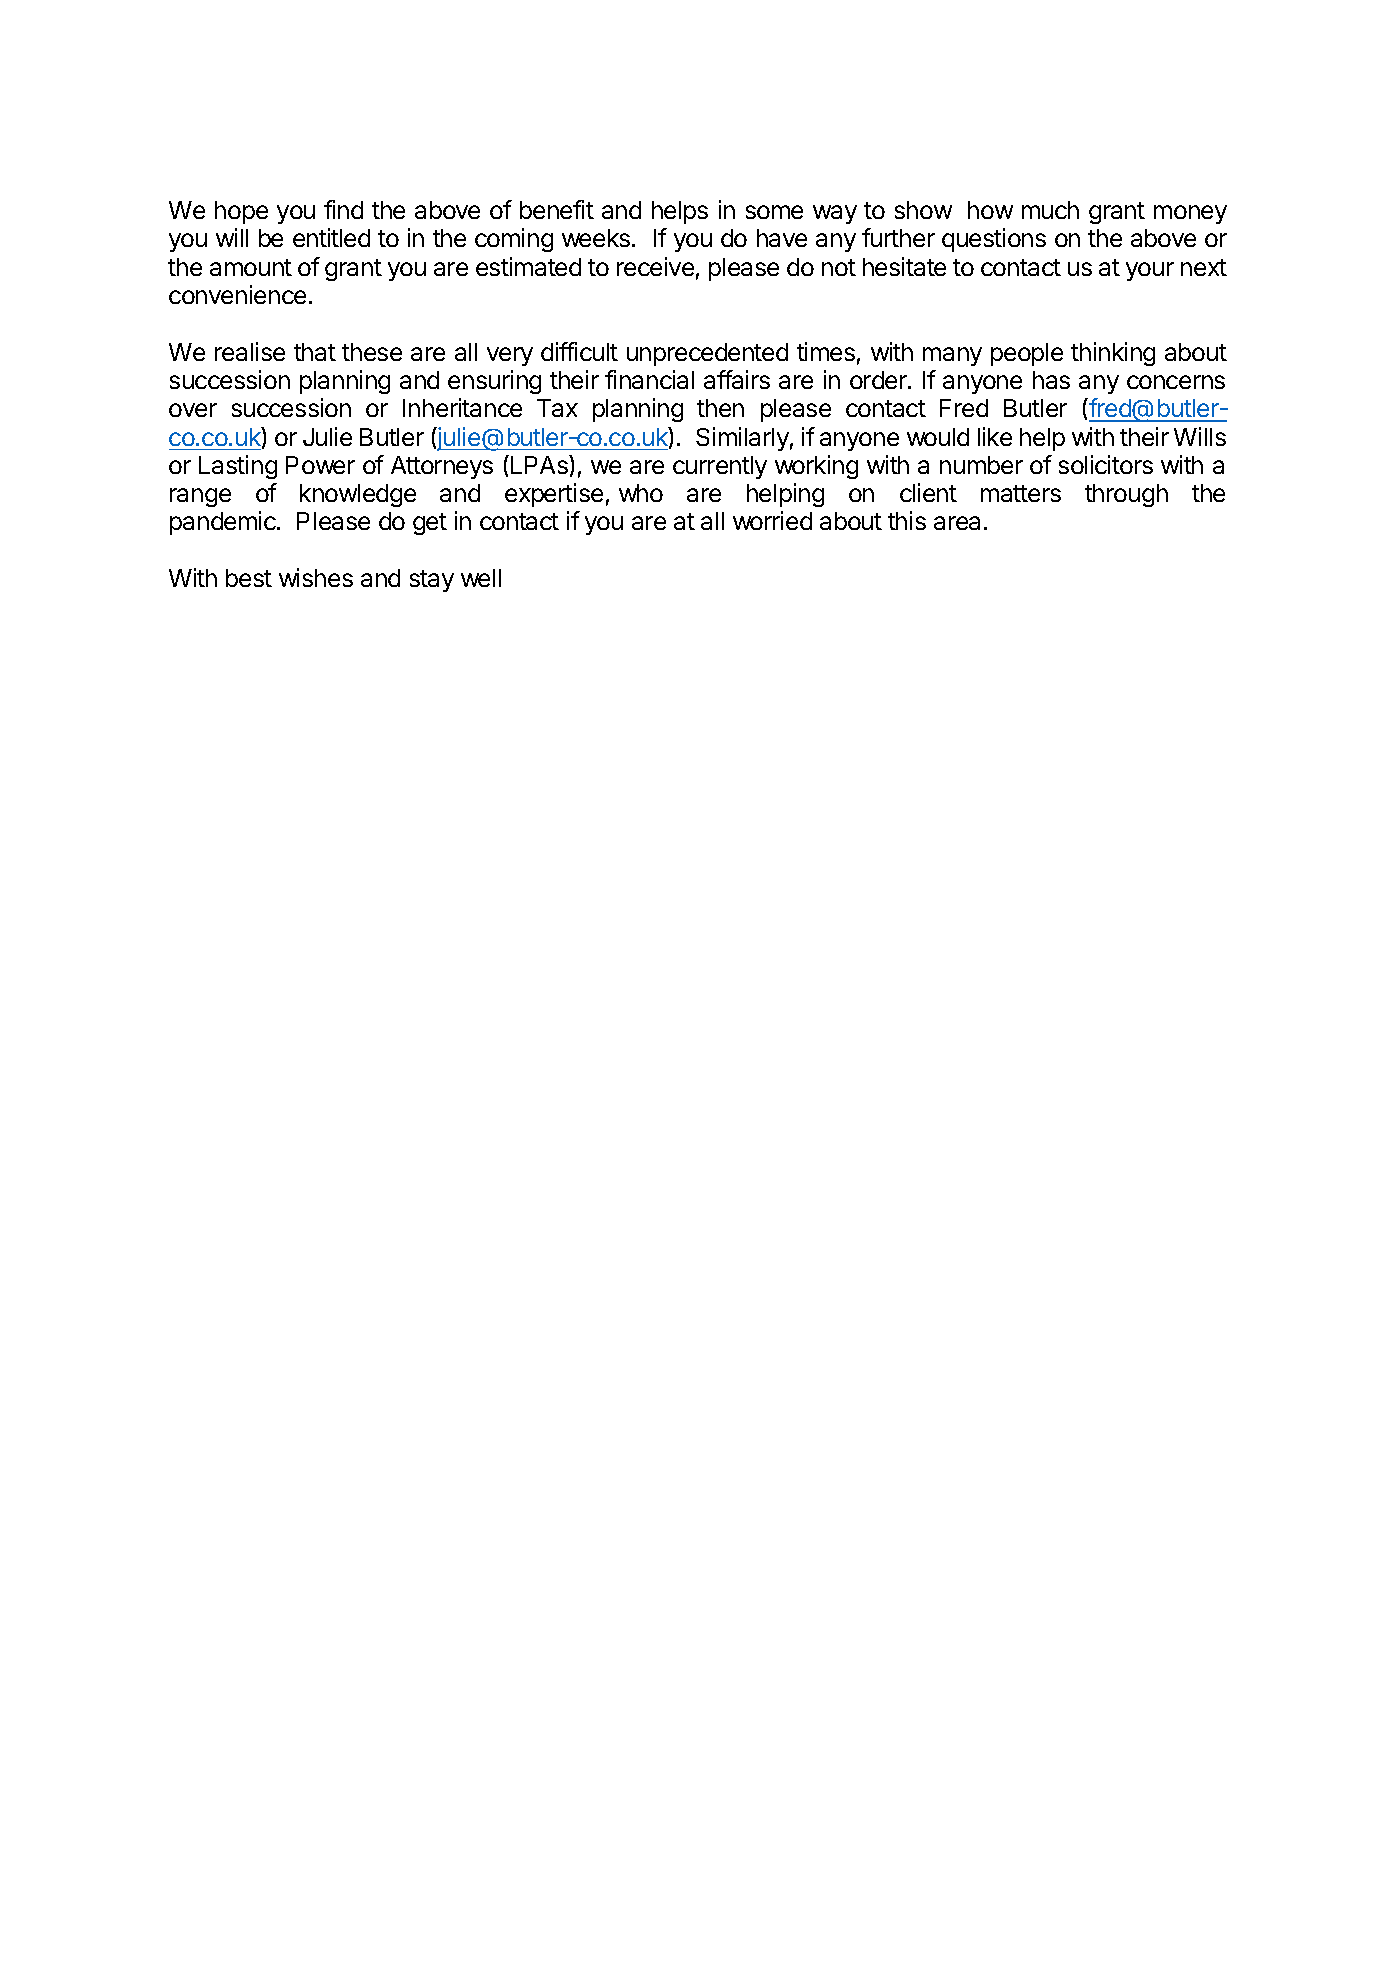 This image has height=1974, width=1395. What do you see at coordinates (481, 578) in the image?
I see `well` at bounding box center [481, 578].
